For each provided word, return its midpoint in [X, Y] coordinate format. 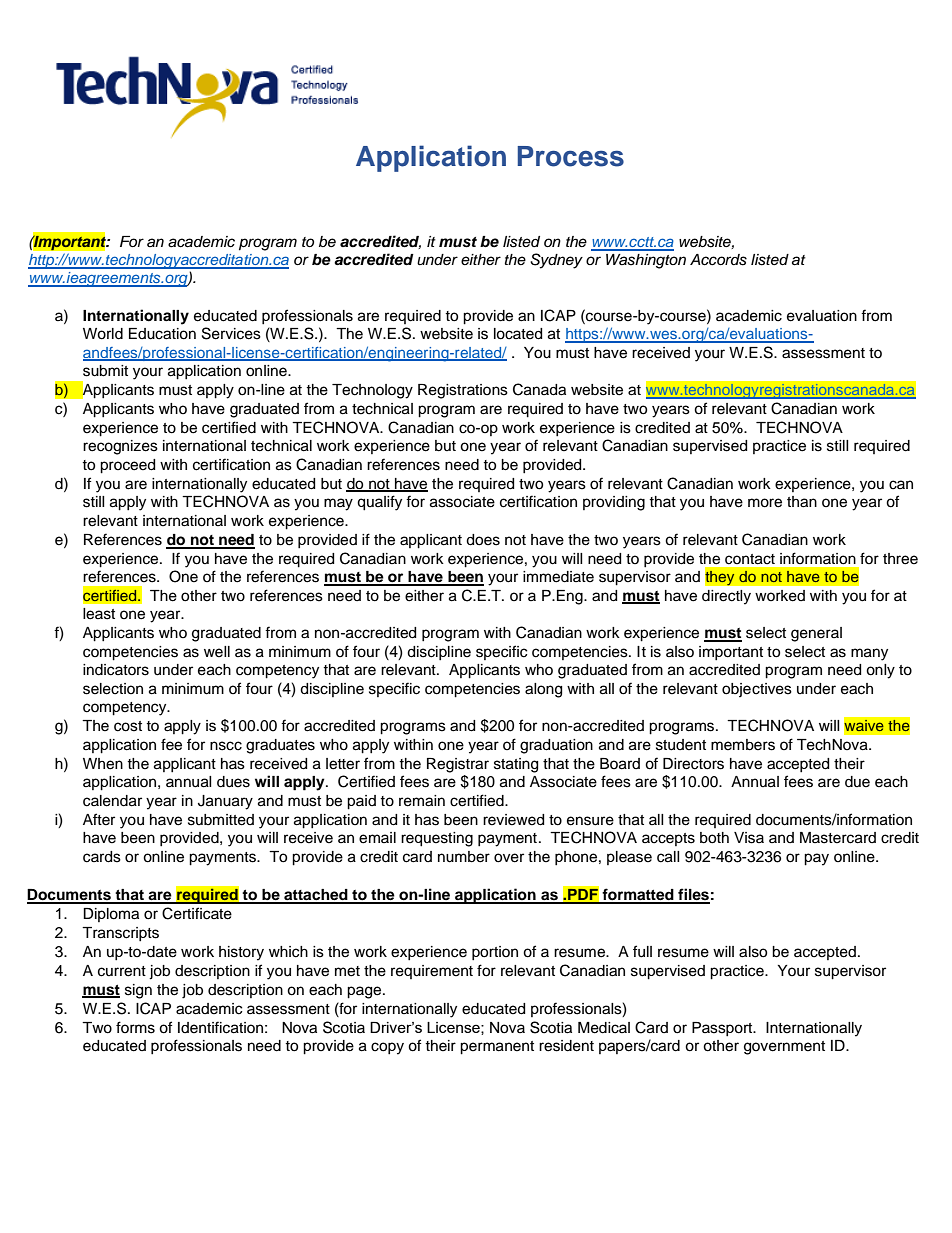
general [816, 634]
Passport [723, 1029]
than [802, 502]
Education [162, 334]
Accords [718, 260]
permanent [497, 1048]
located [518, 334]
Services [231, 333]
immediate [558, 577]
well [217, 652]
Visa [749, 838]
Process [571, 156]
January [225, 802]
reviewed [513, 820]
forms [135, 1027]
